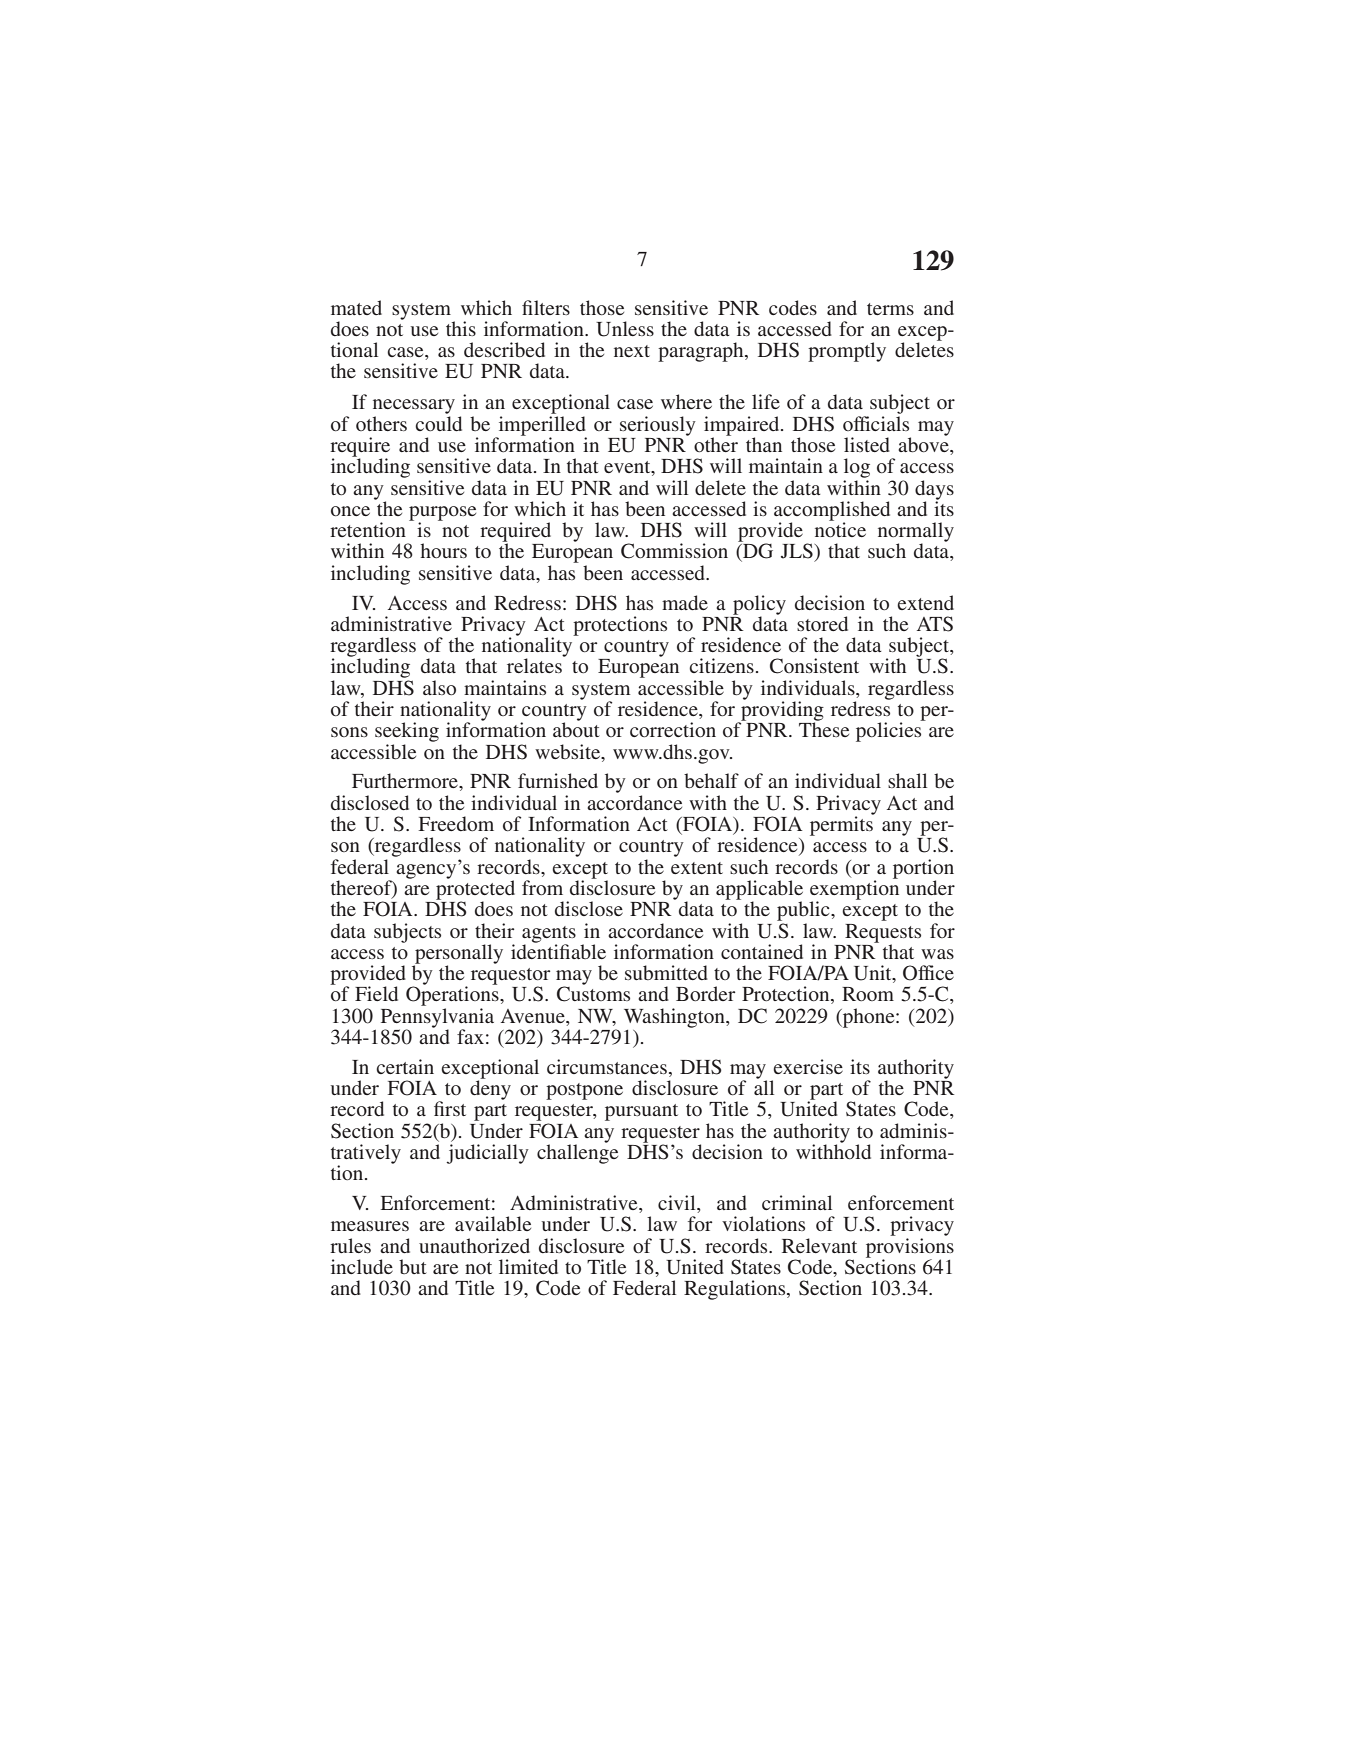 The width and height of the screenshot is (1361, 1761). What do you see at coordinates (847, 352) in the screenshot?
I see `promptly` at bounding box center [847, 352].
